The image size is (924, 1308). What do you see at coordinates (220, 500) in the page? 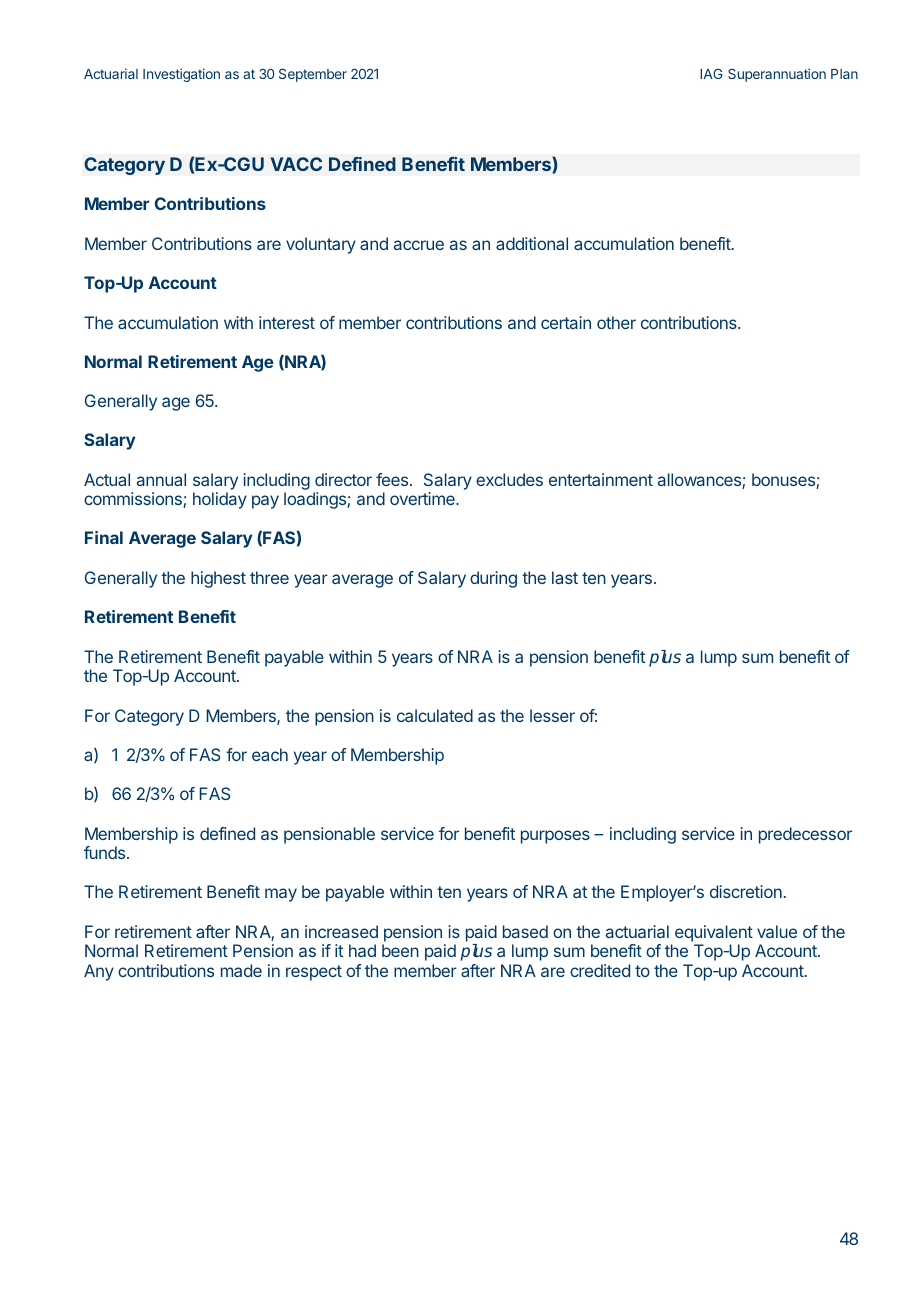
I see `holiday` at bounding box center [220, 500].
